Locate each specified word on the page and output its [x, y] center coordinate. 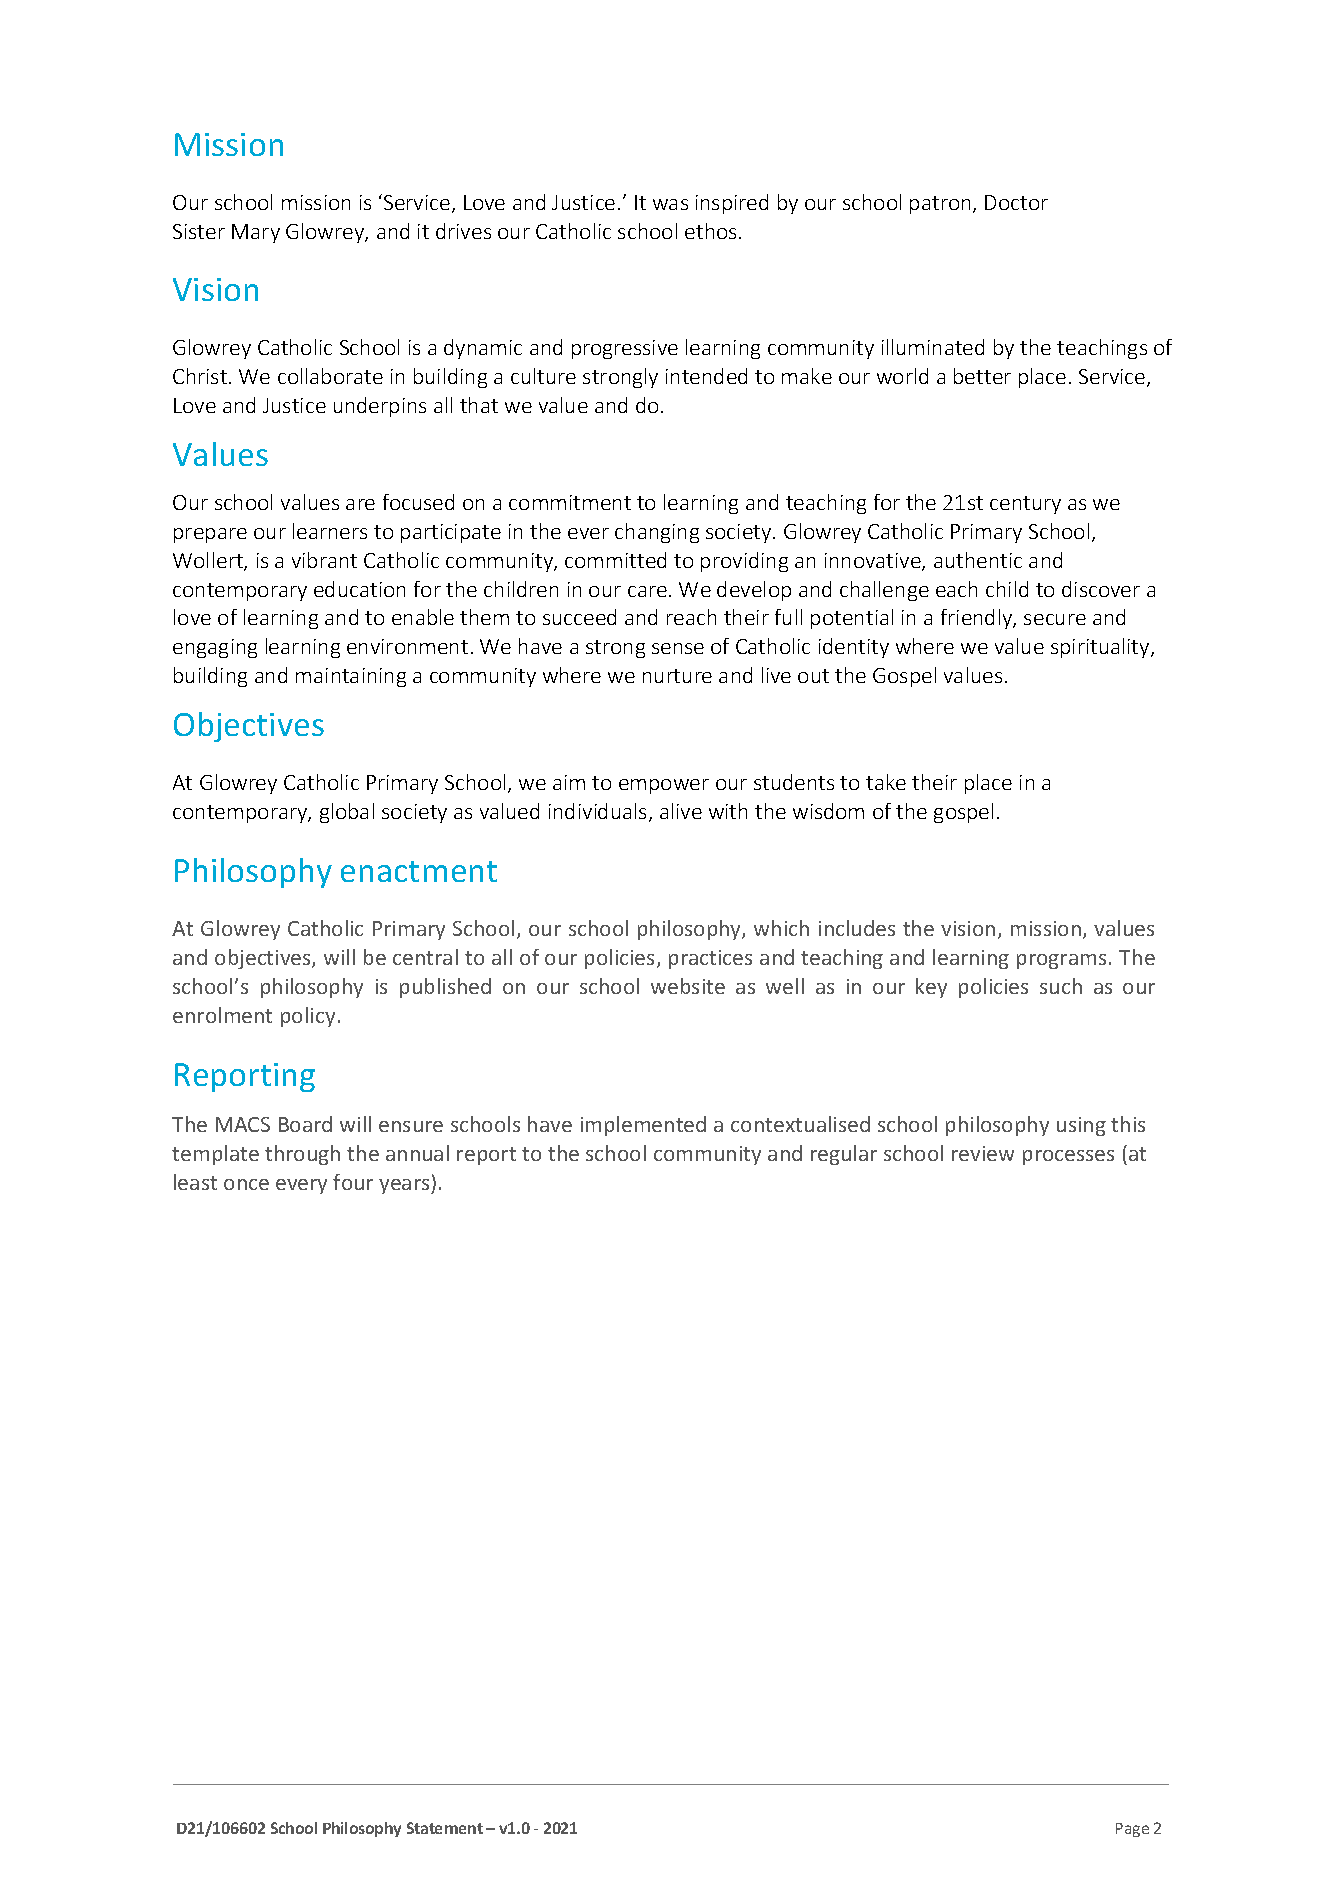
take [886, 782]
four [353, 1182]
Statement [445, 1828]
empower [664, 786]
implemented [643, 1126]
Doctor [1016, 202]
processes [1068, 1157]
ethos [710, 231]
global [347, 813]
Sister [199, 231]
